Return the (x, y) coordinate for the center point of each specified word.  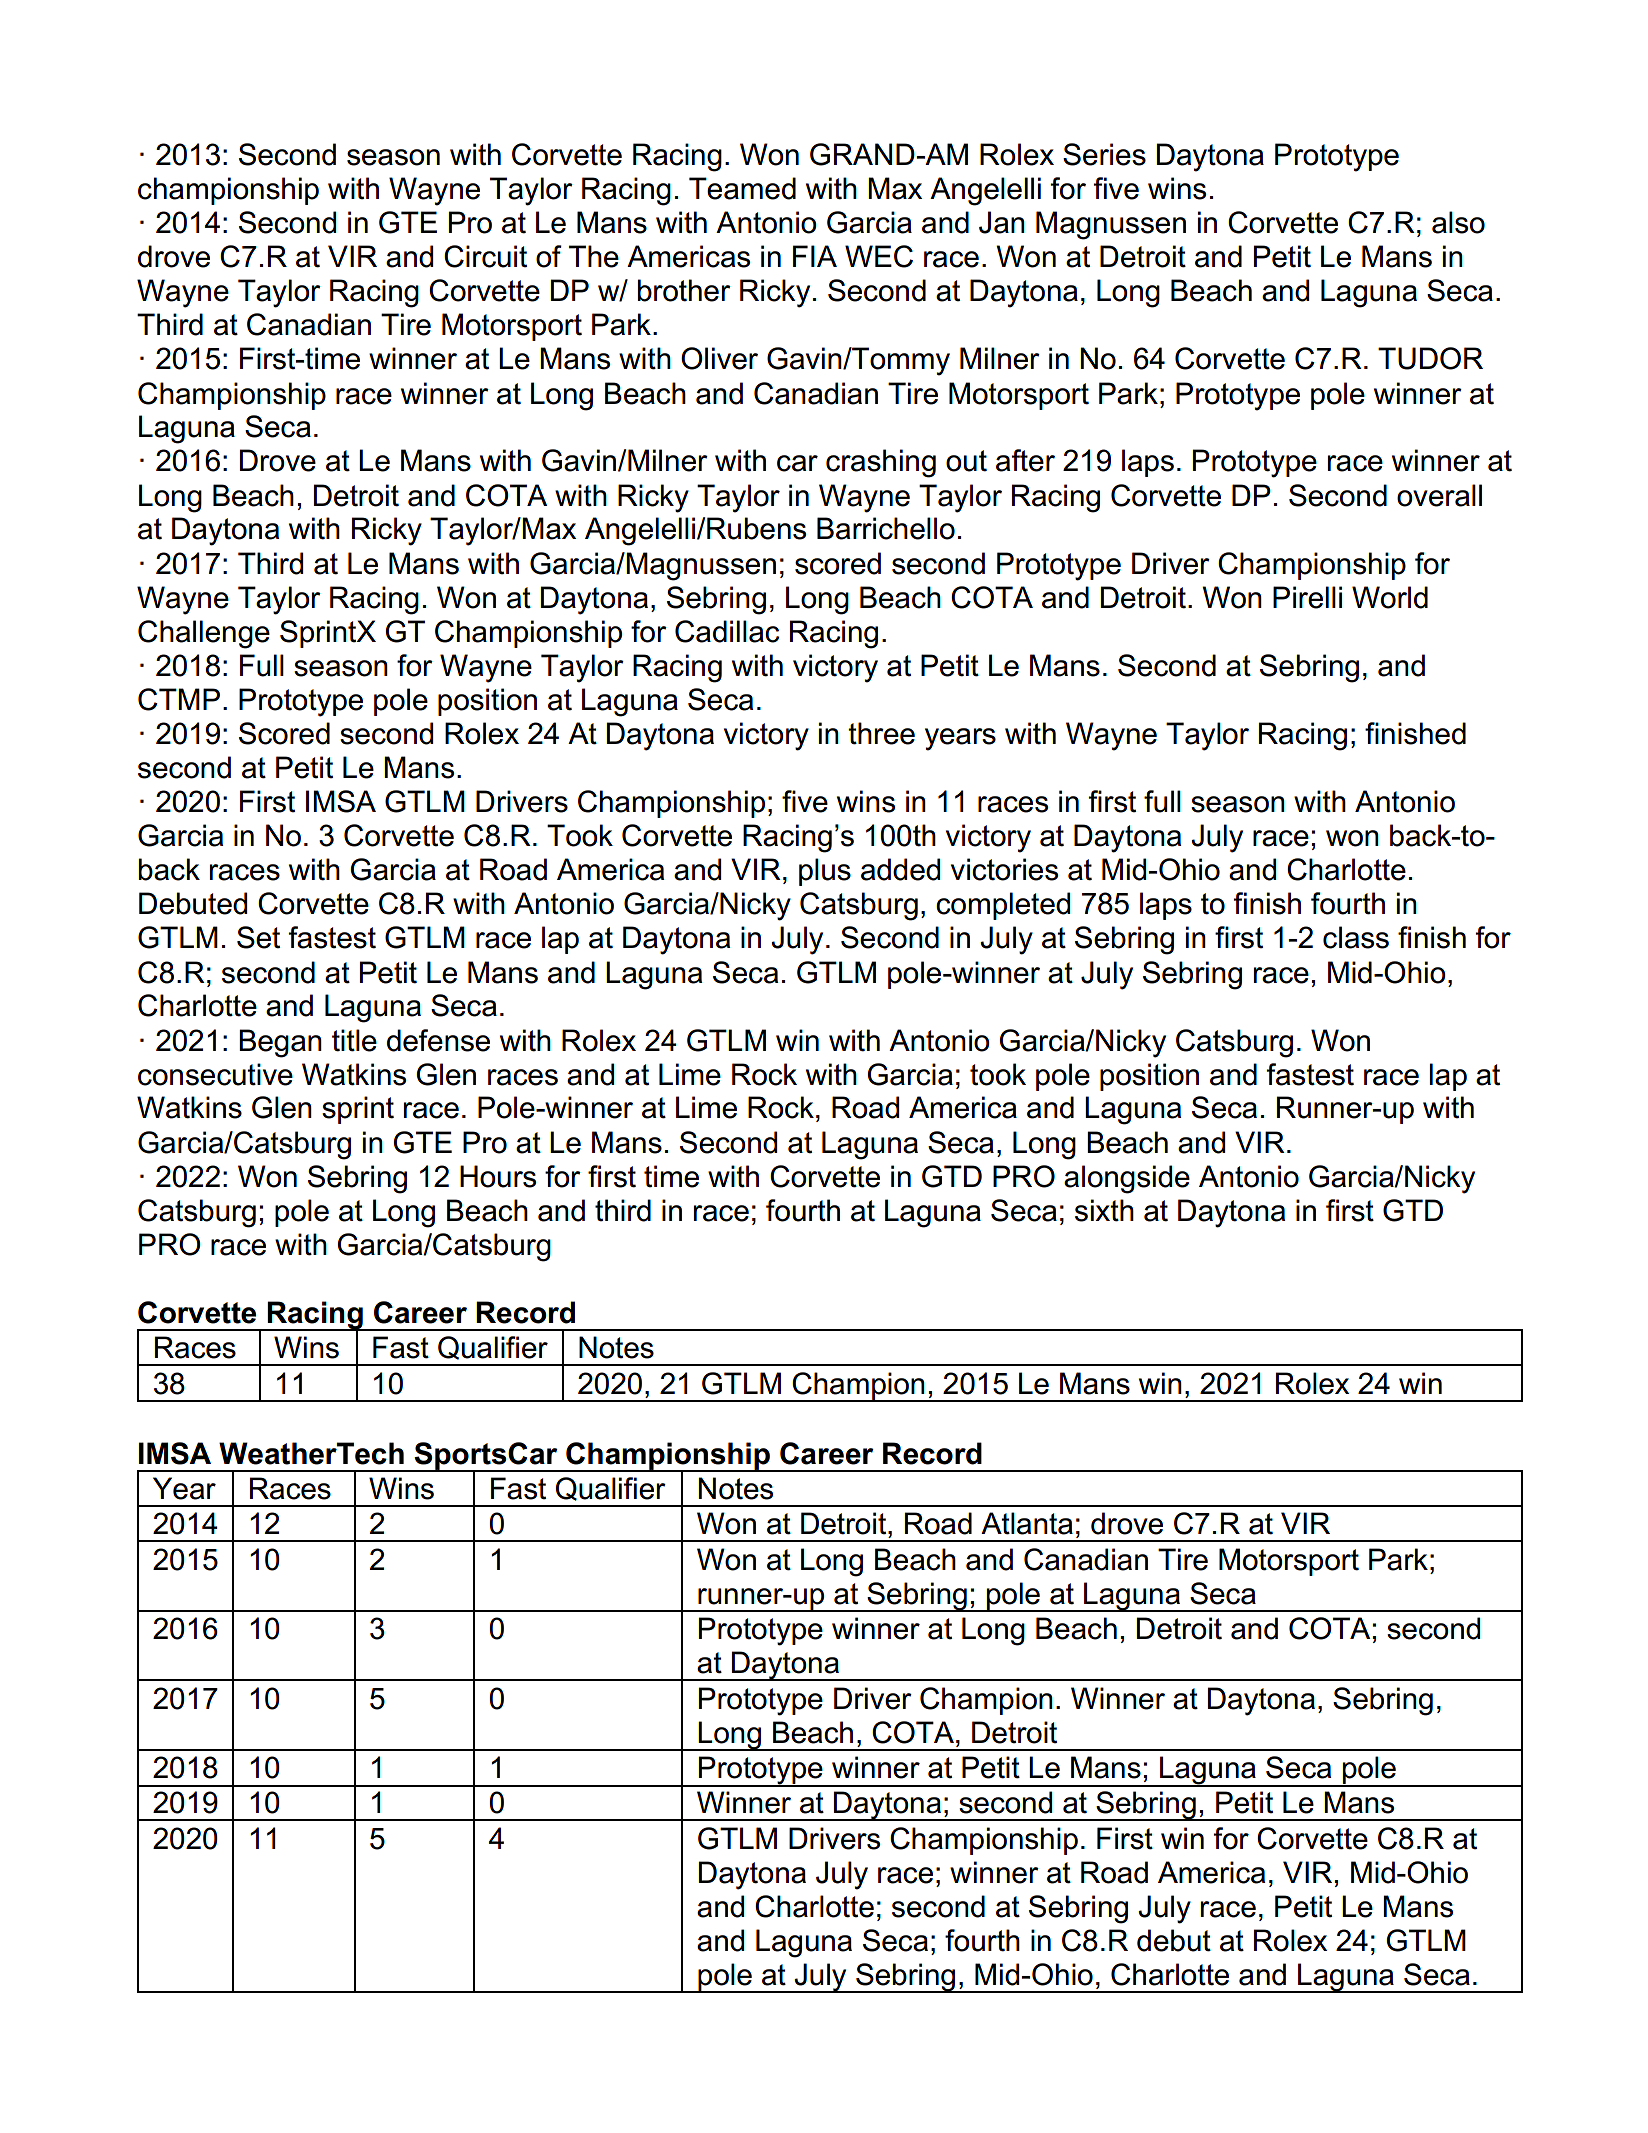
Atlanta (1027, 1523)
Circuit (485, 256)
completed (1003, 906)
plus (825, 872)
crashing (881, 463)
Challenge (204, 634)
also (1458, 222)
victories (1004, 869)
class (1356, 937)
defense (438, 1040)
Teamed (742, 188)
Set (258, 937)
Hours (498, 1176)
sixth (1104, 1210)
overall (1439, 495)
